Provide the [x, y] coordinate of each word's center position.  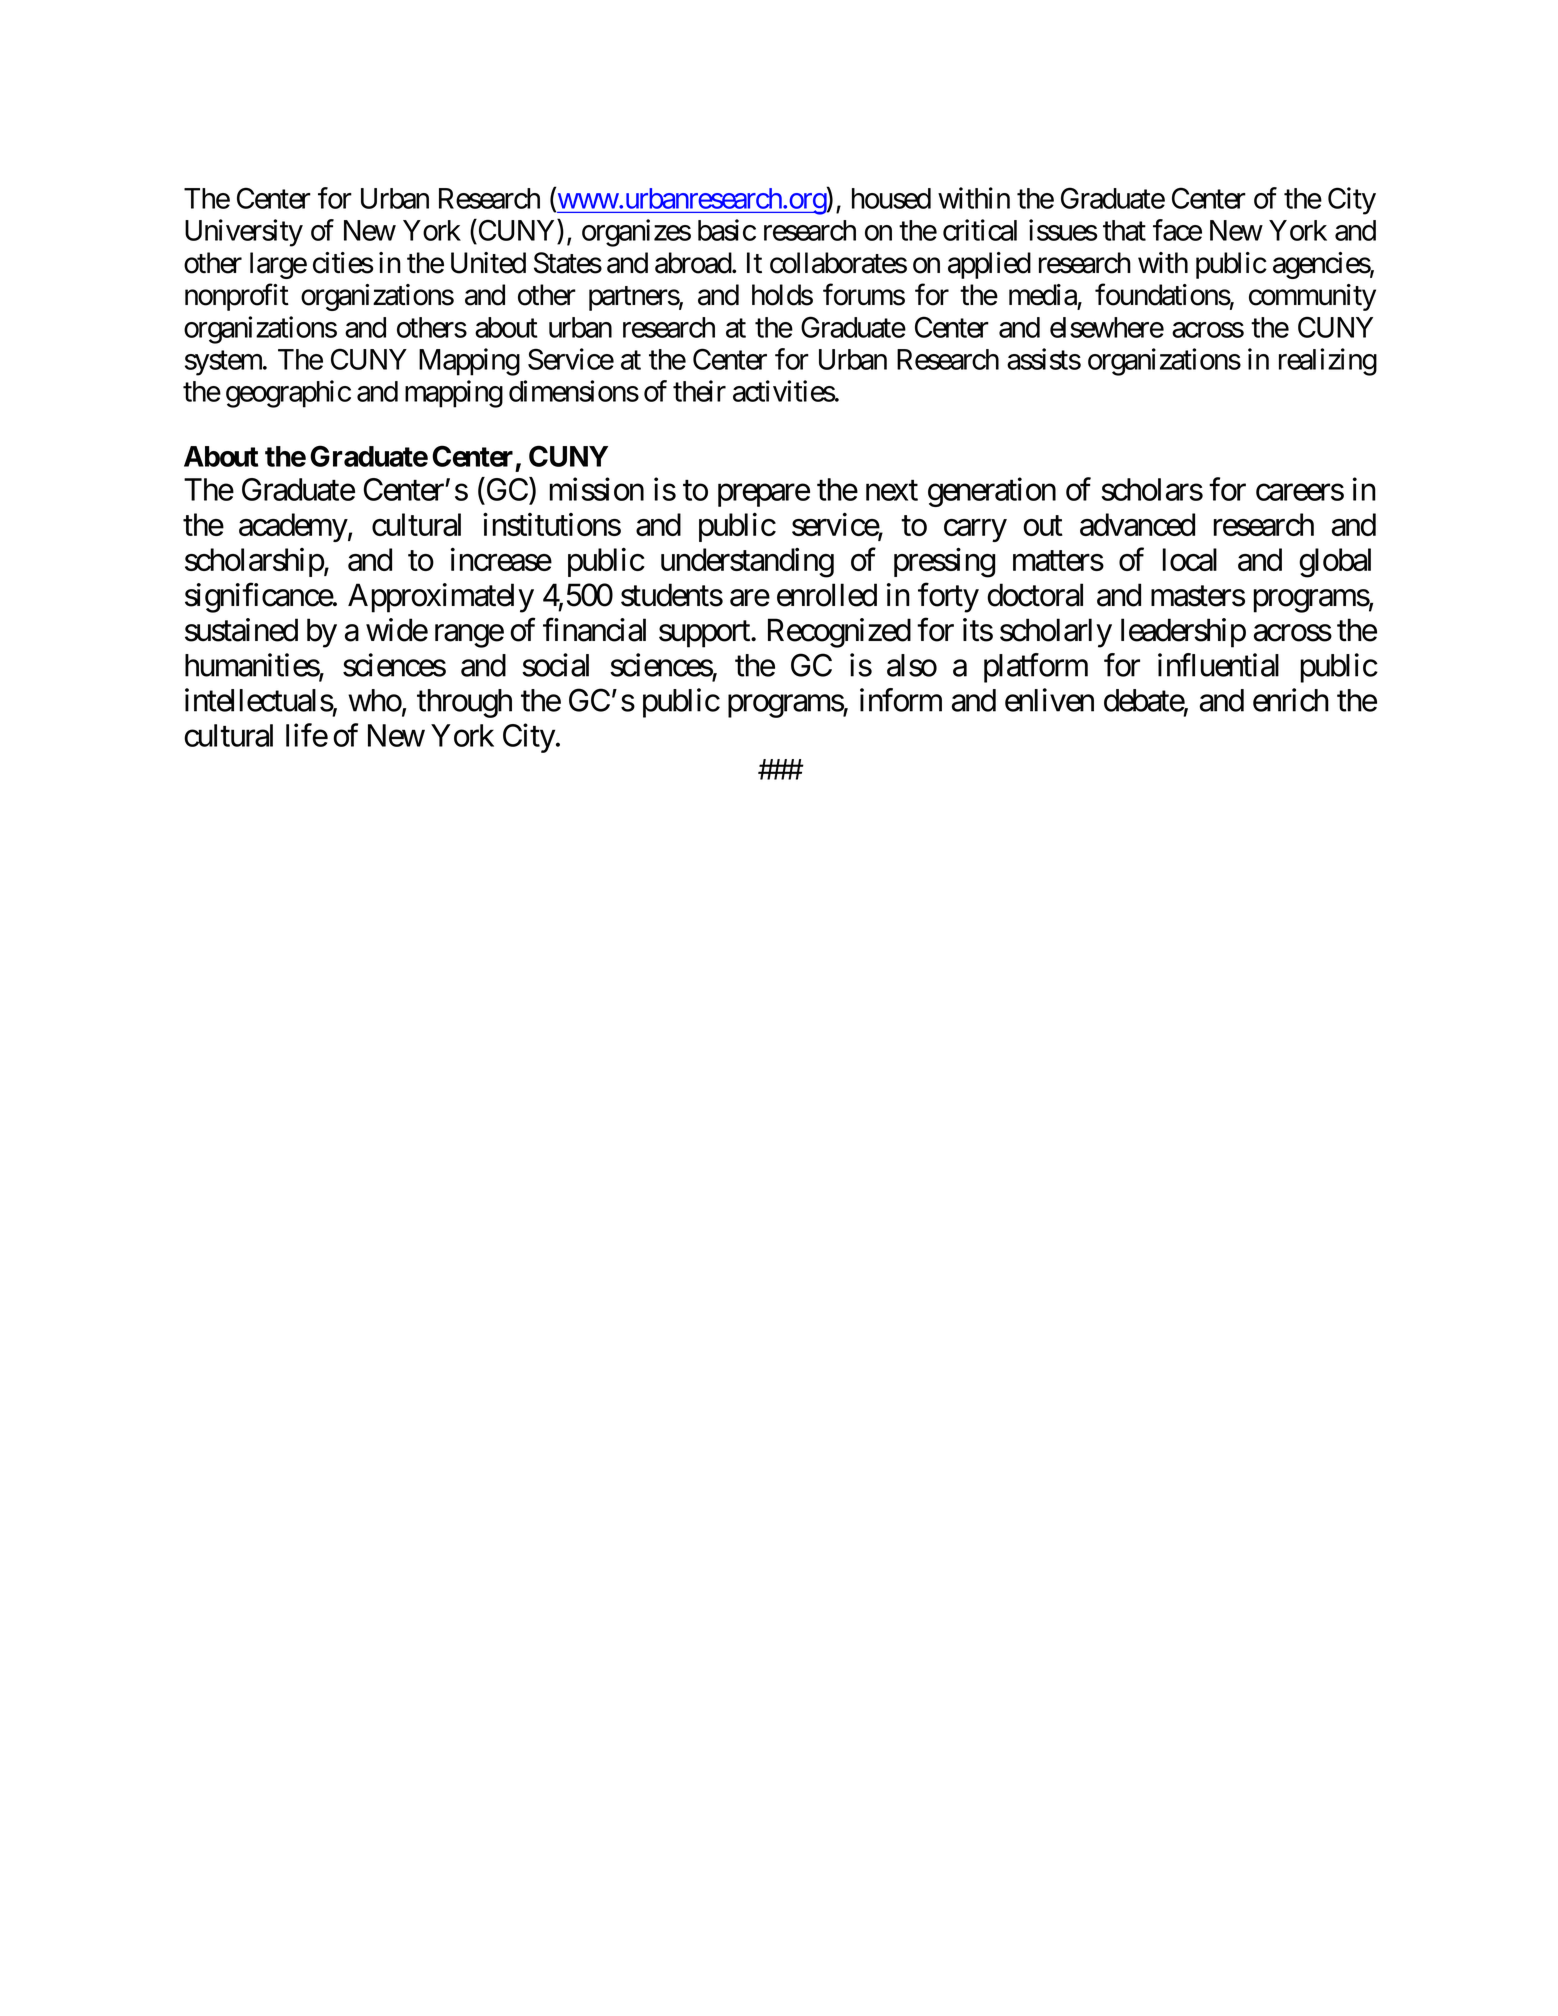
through [464, 703]
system [224, 363]
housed [891, 198]
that [1124, 230]
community [1312, 297]
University [244, 233]
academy [293, 527]
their [699, 391]
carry [975, 530]
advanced [1137, 524]
